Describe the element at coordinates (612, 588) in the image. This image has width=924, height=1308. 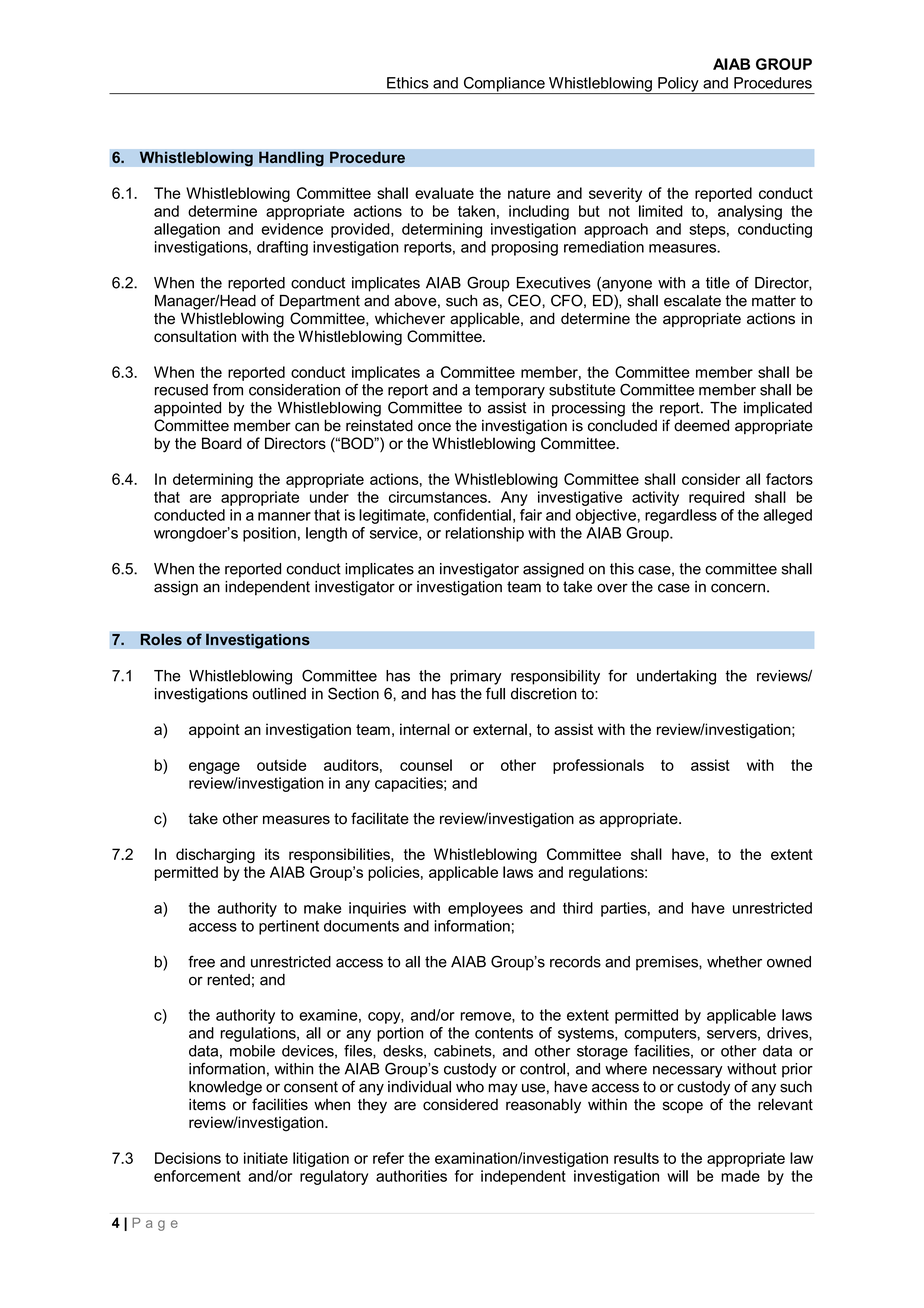
I see `over` at that location.
